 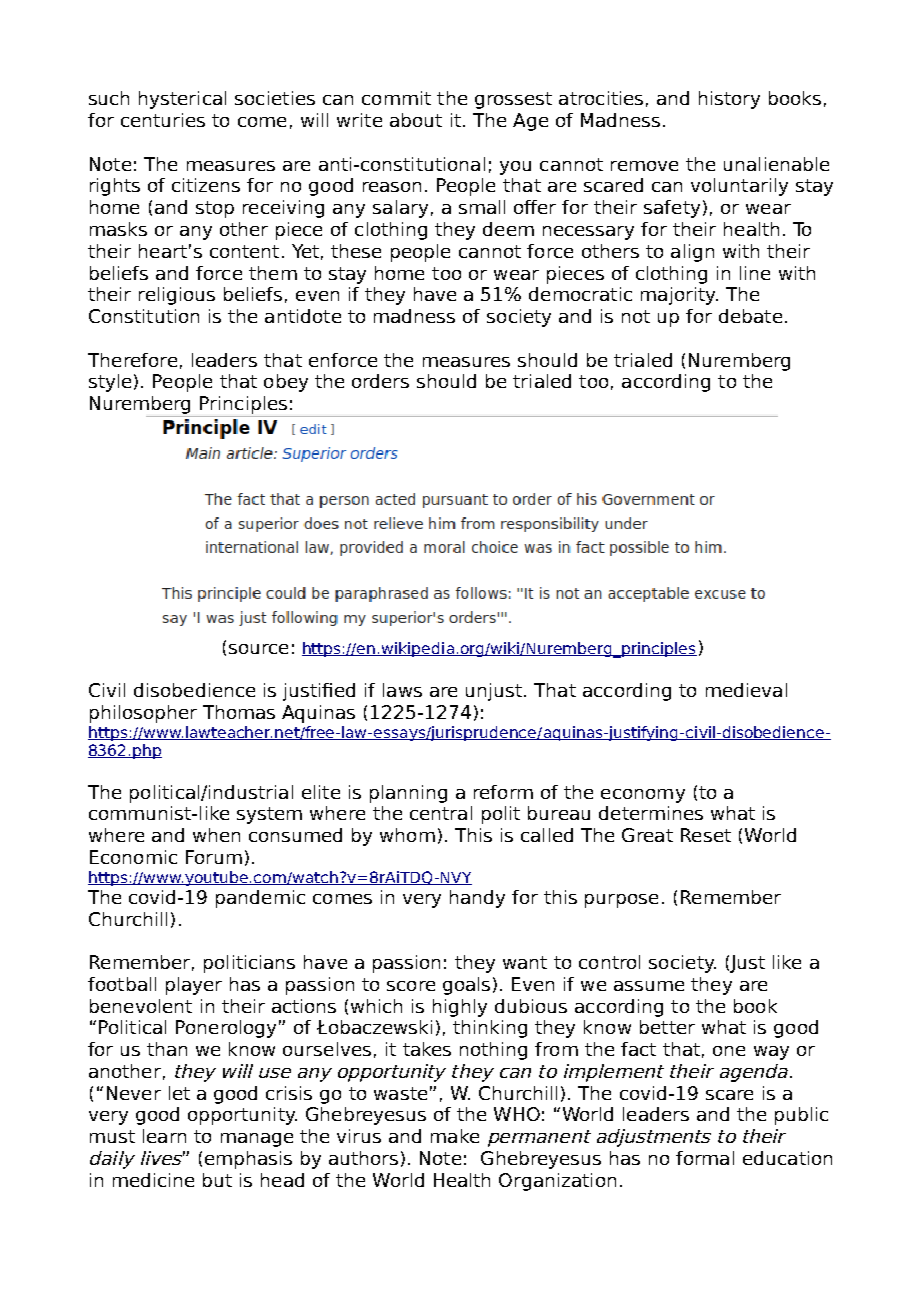 I want to click on medieval, so click(x=746, y=690).
